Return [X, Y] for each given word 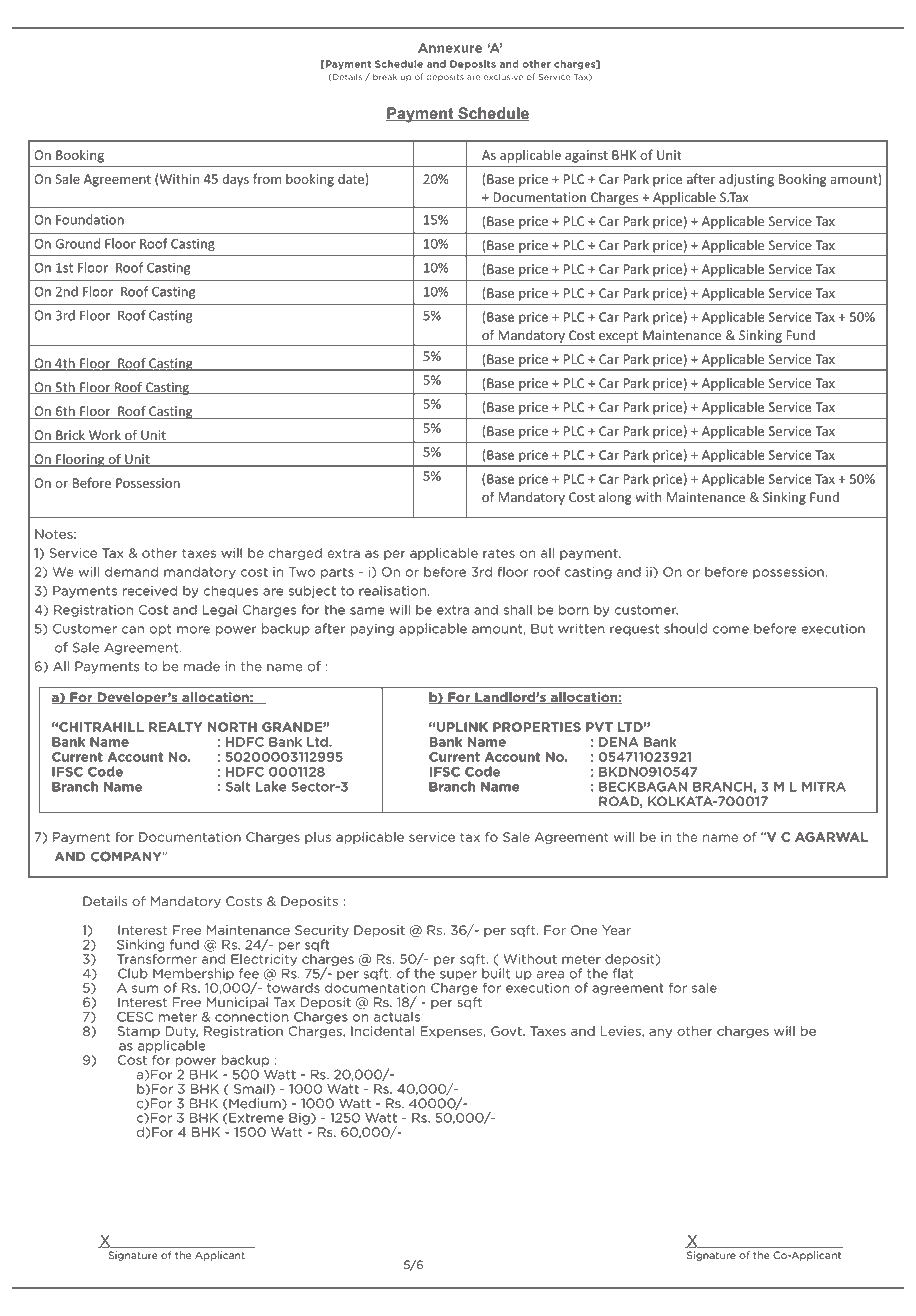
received [150, 590]
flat [623, 973]
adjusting [746, 180]
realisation [392, 590]
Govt [507, 1031]
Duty [181, 1033]
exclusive [503, 77]
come [731, 630]
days [235, 180]
